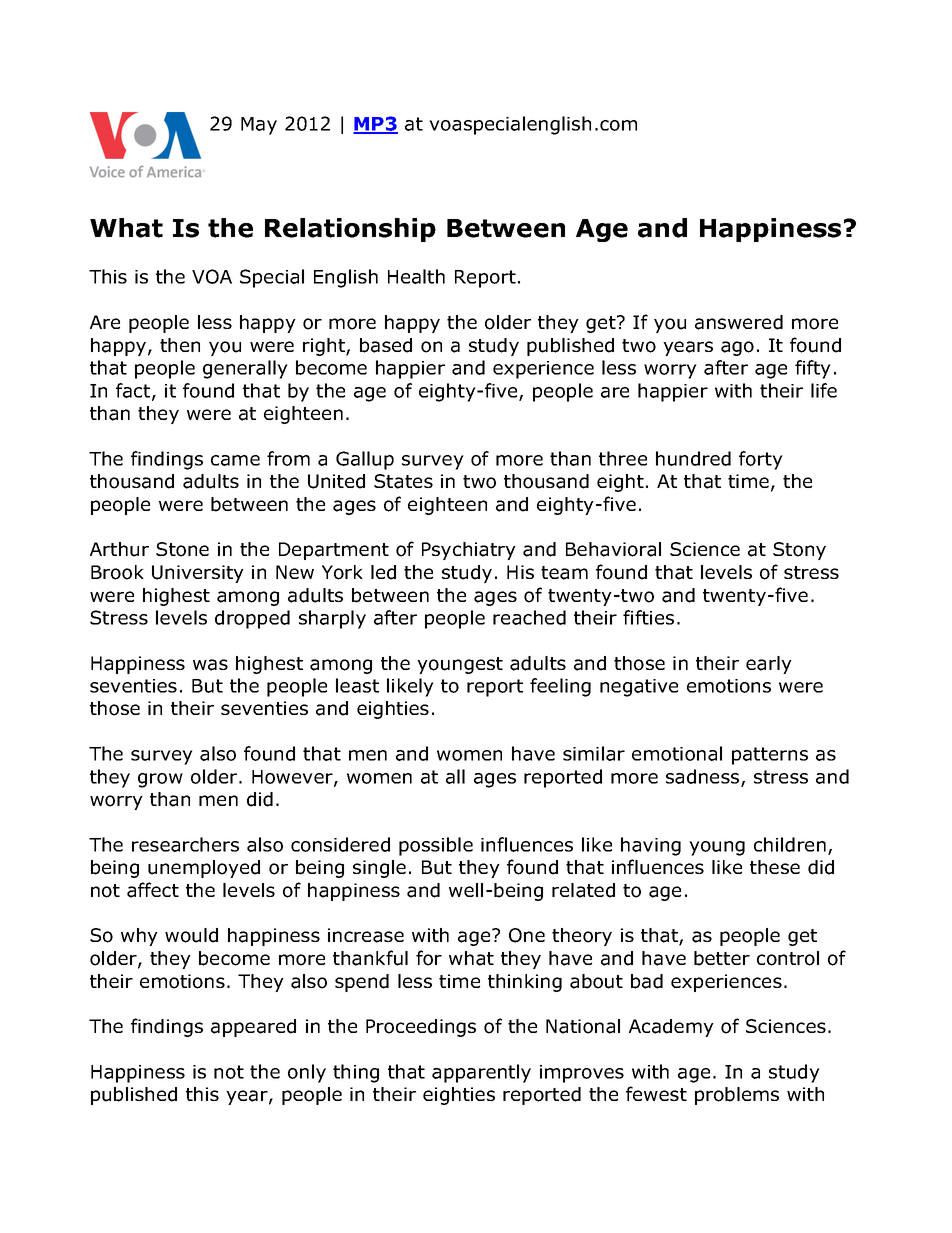 The image size is (952, 1233). Describe the element at coordinates (761, 460) in the image. I see `forty` at that location.
